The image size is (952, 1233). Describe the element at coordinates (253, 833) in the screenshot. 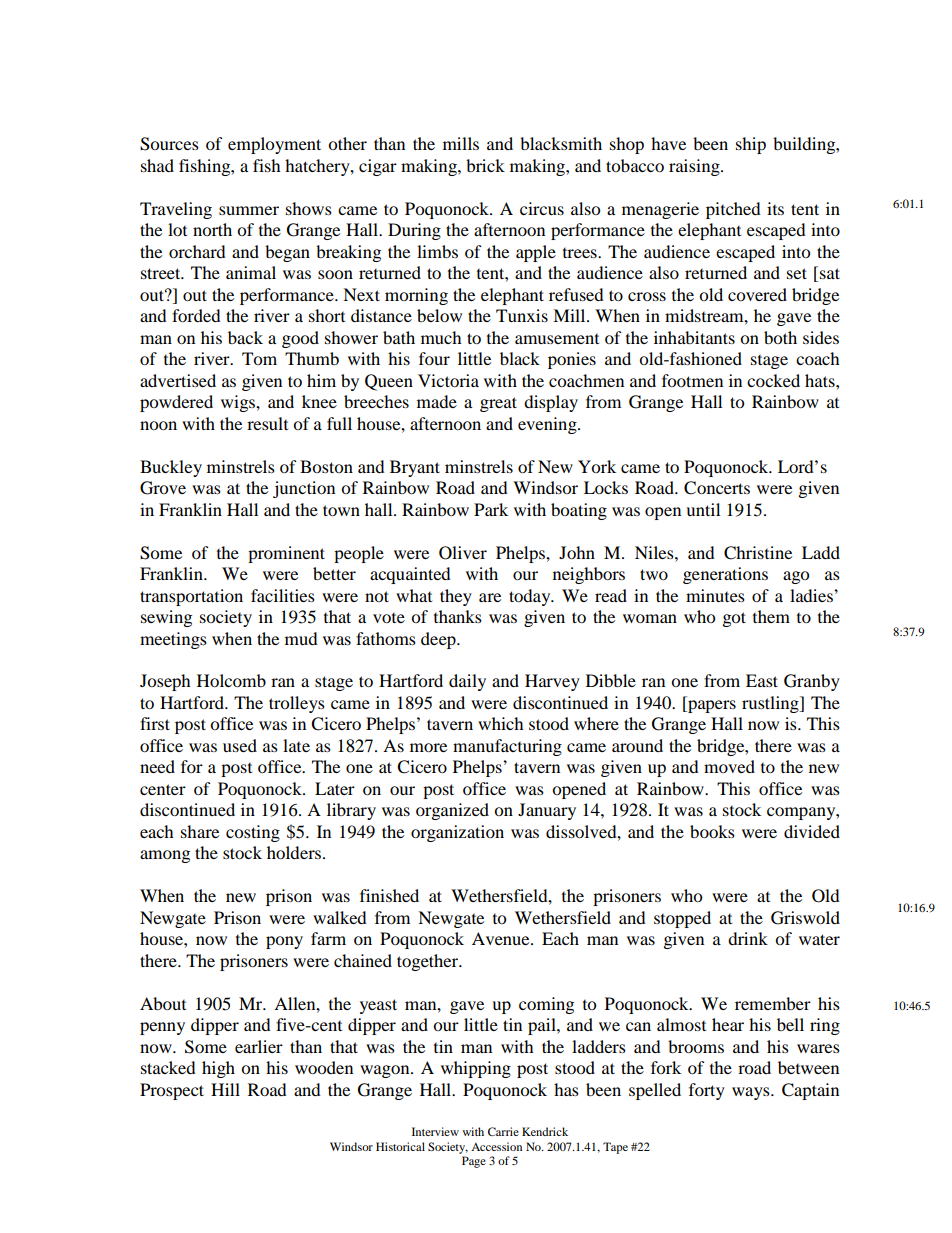

I see `costing` at that location.
